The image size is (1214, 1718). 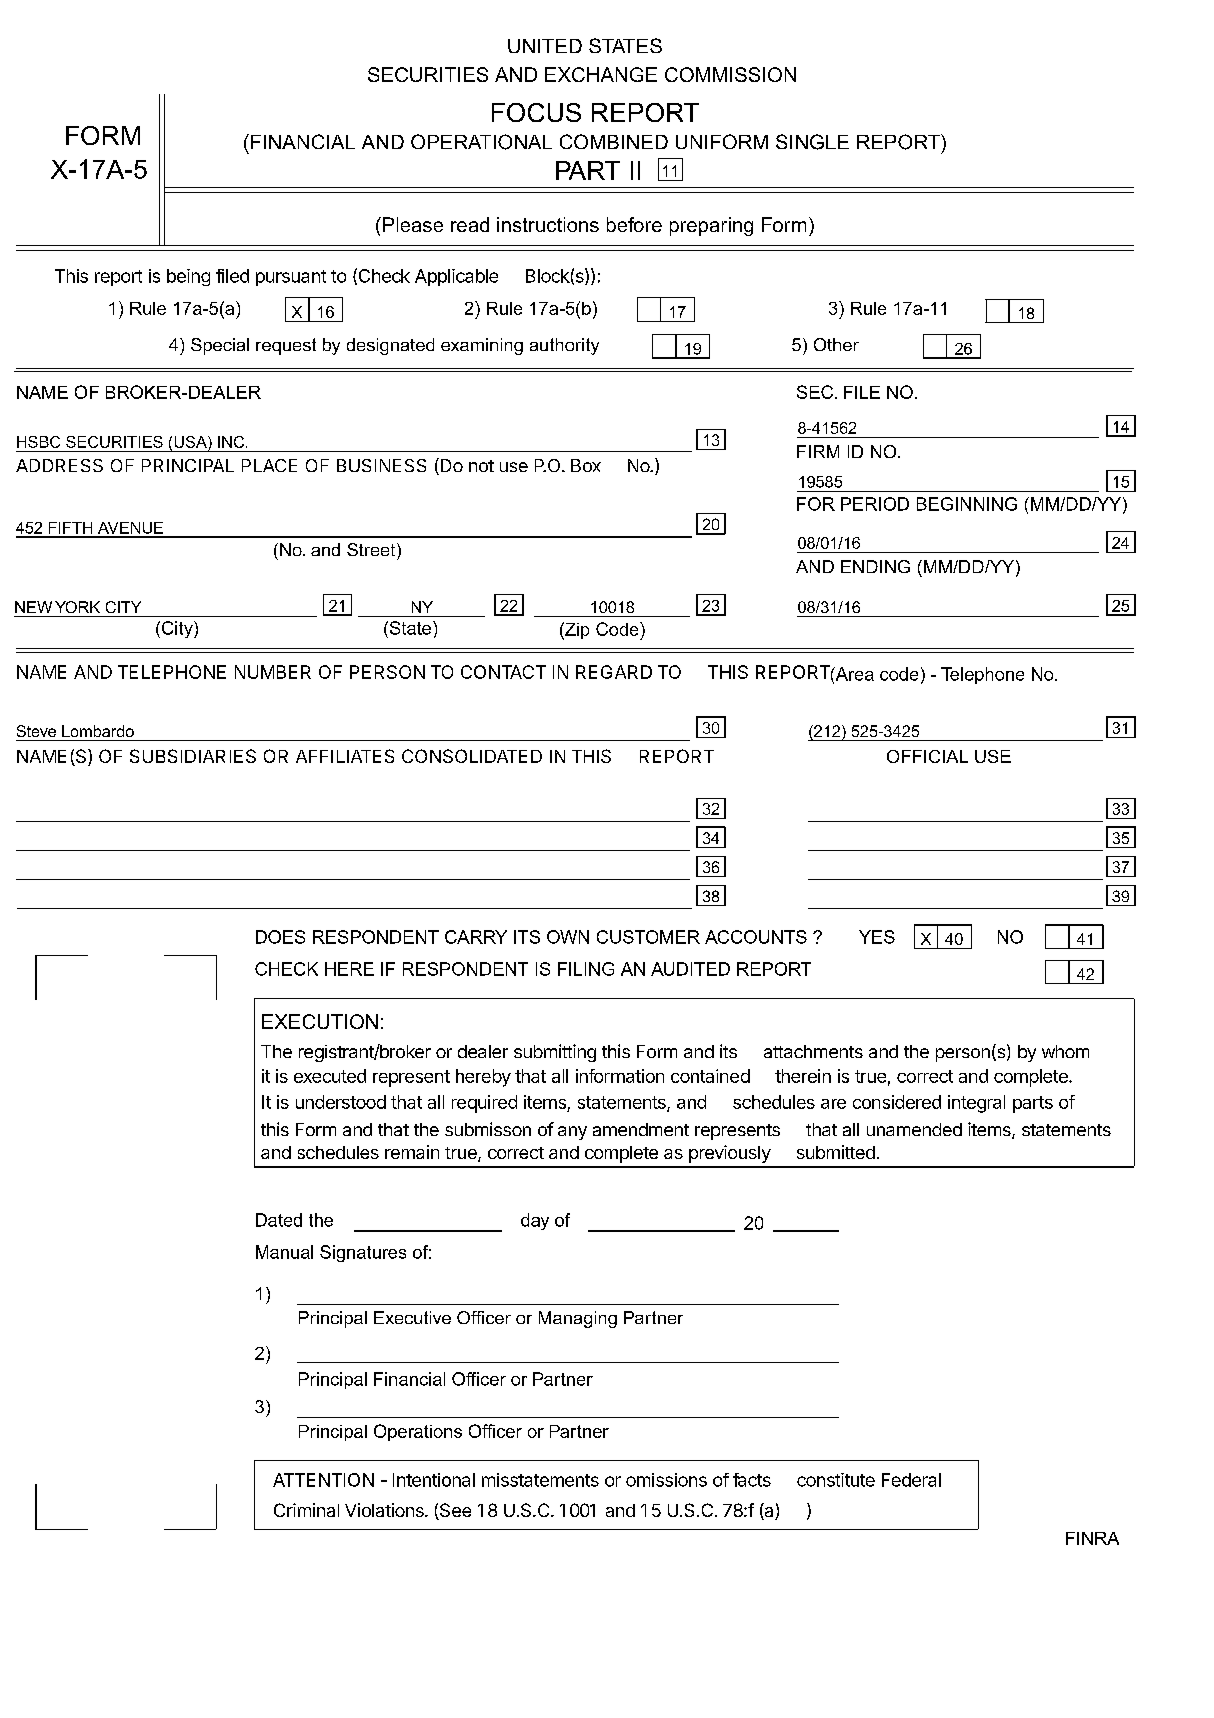 What do you see at coordinates (193, 756) in the screenshot?
I see `SUBSIDIARIES` at bounding box center [193, 756].
